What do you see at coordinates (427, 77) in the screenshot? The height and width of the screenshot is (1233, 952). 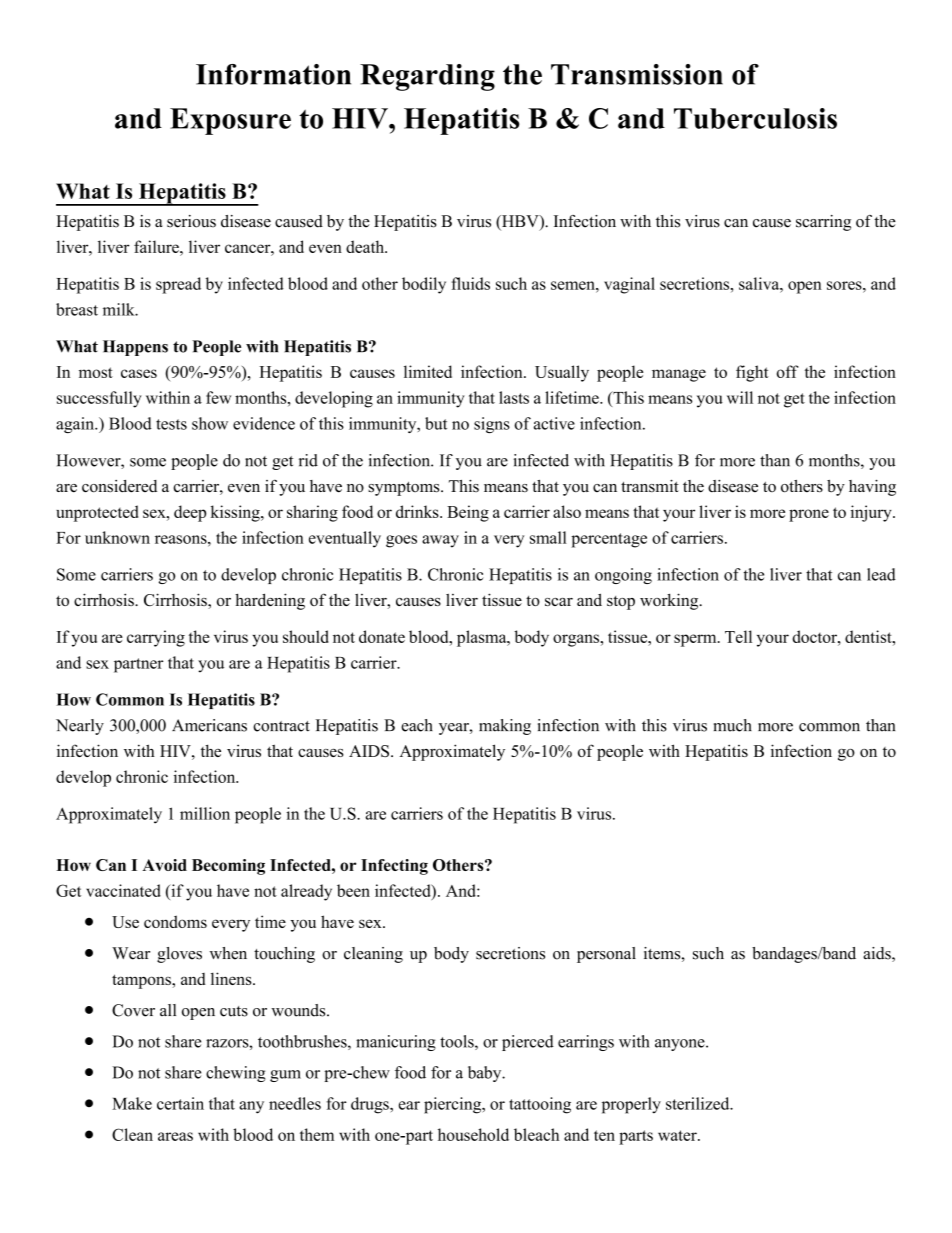 I see `Regarding` at bounding box center [427, 77].
